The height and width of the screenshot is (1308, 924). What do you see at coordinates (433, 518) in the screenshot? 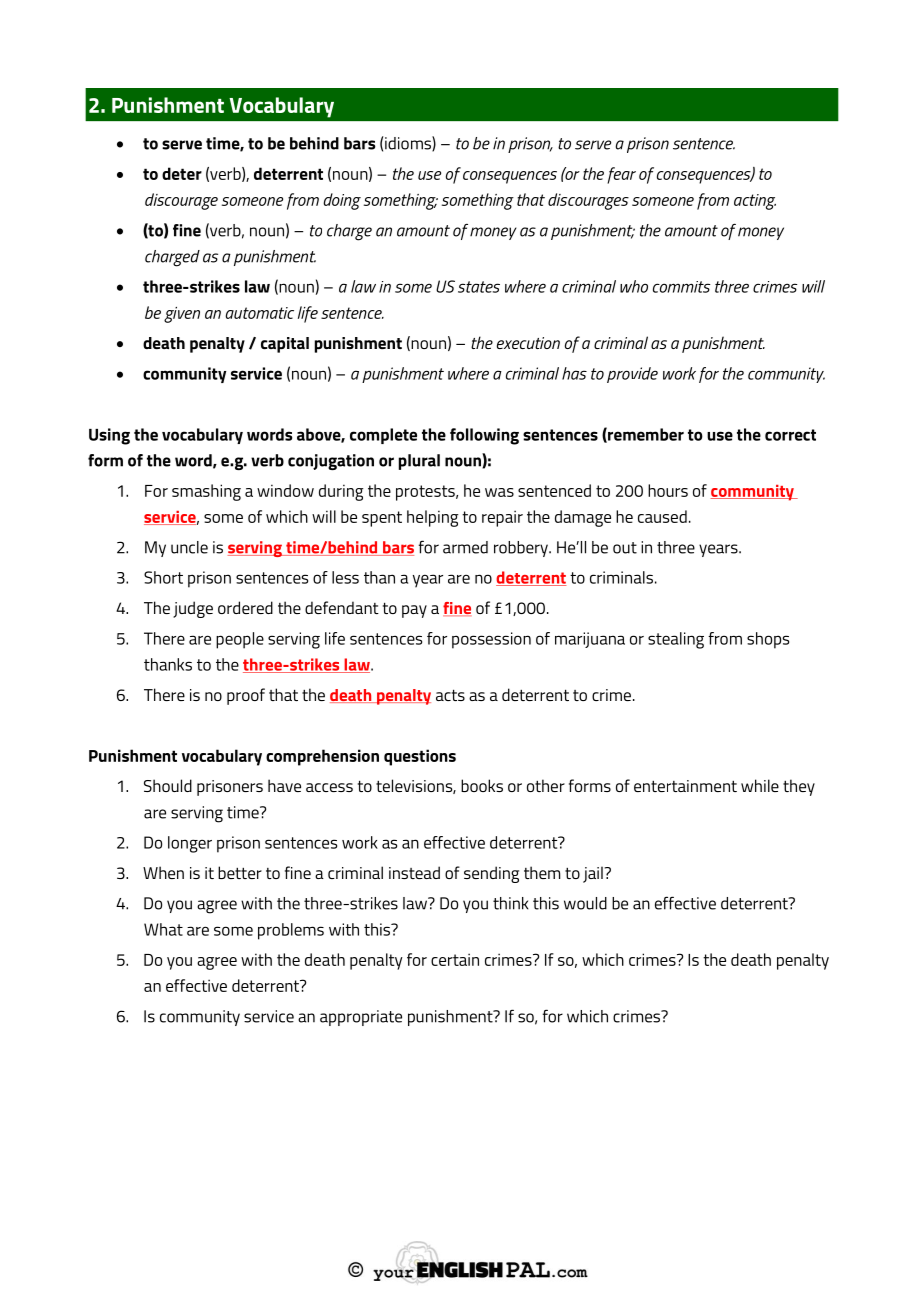
I see `helping` at bounding box center [433, 518].
